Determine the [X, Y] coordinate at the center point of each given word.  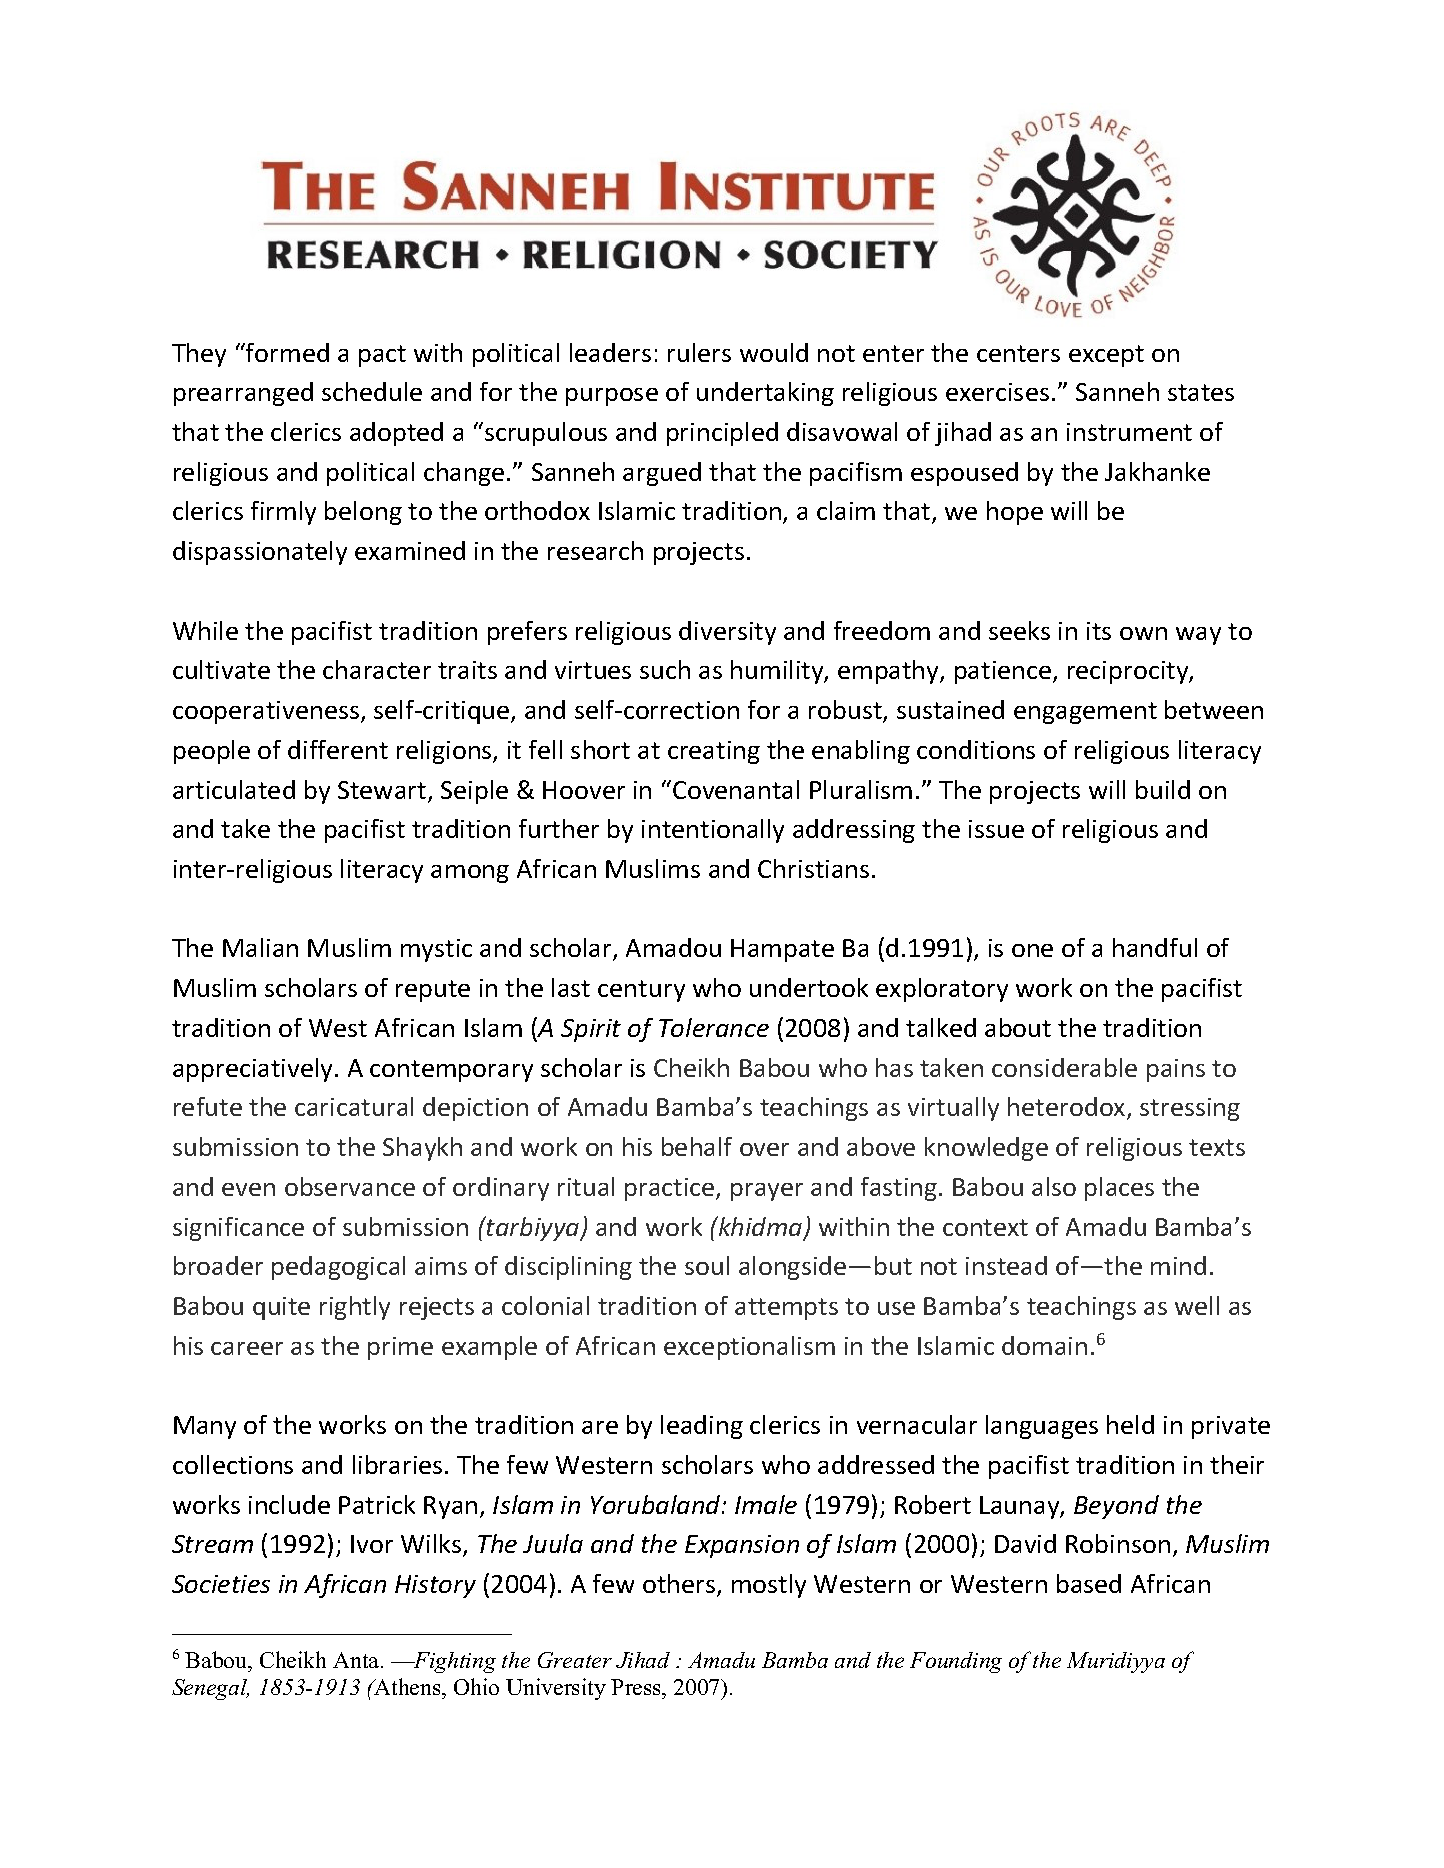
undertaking [765, 394]
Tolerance [714, 1027]
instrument [1129, 432]
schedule [372, 391]
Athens [407, 1686]
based [1089, 1583]
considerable [1064, 1067]
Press [637, 1687]
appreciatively [254, 1070]
